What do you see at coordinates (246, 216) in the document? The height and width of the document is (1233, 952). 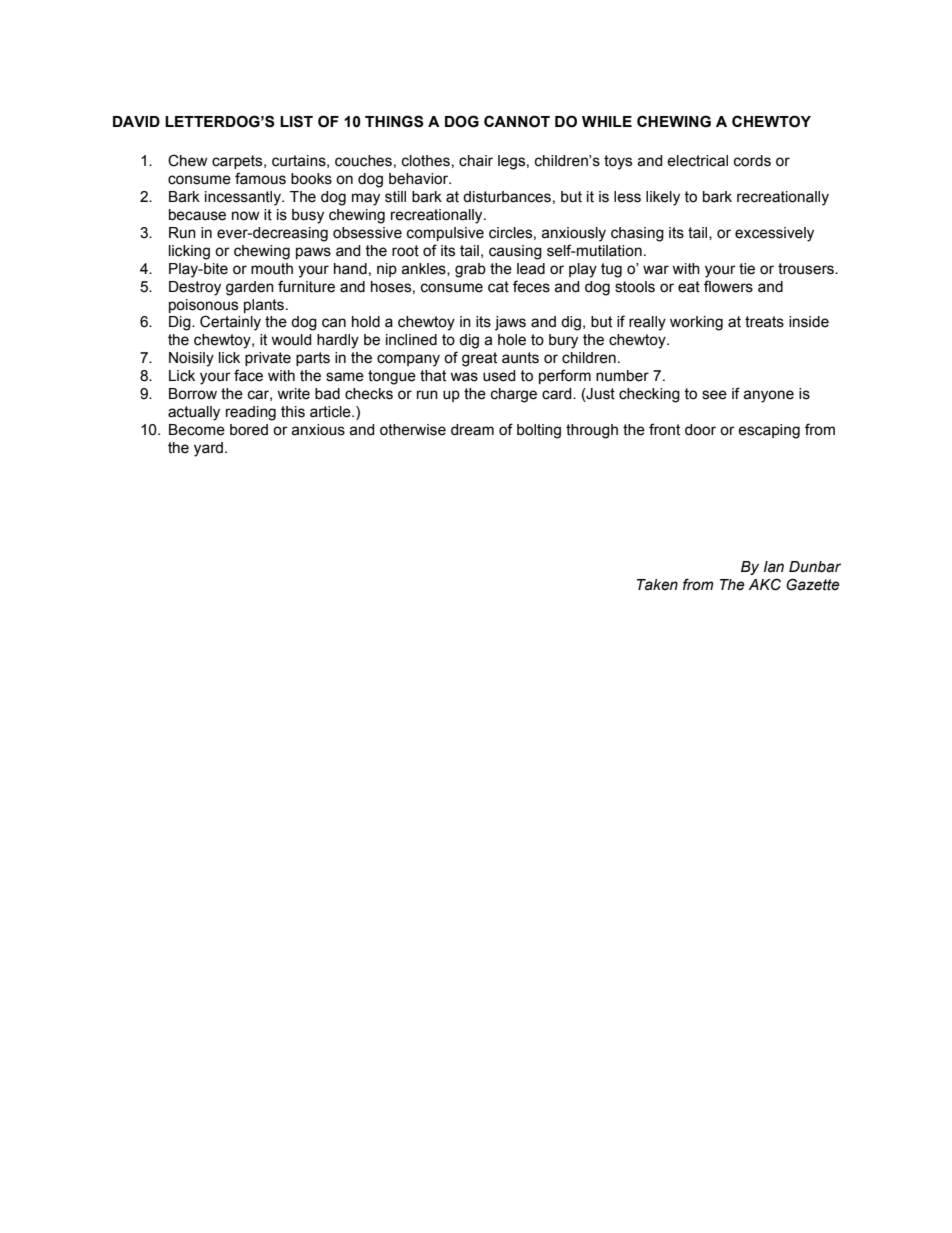 I see `now` at bounding box center [246, 216].
